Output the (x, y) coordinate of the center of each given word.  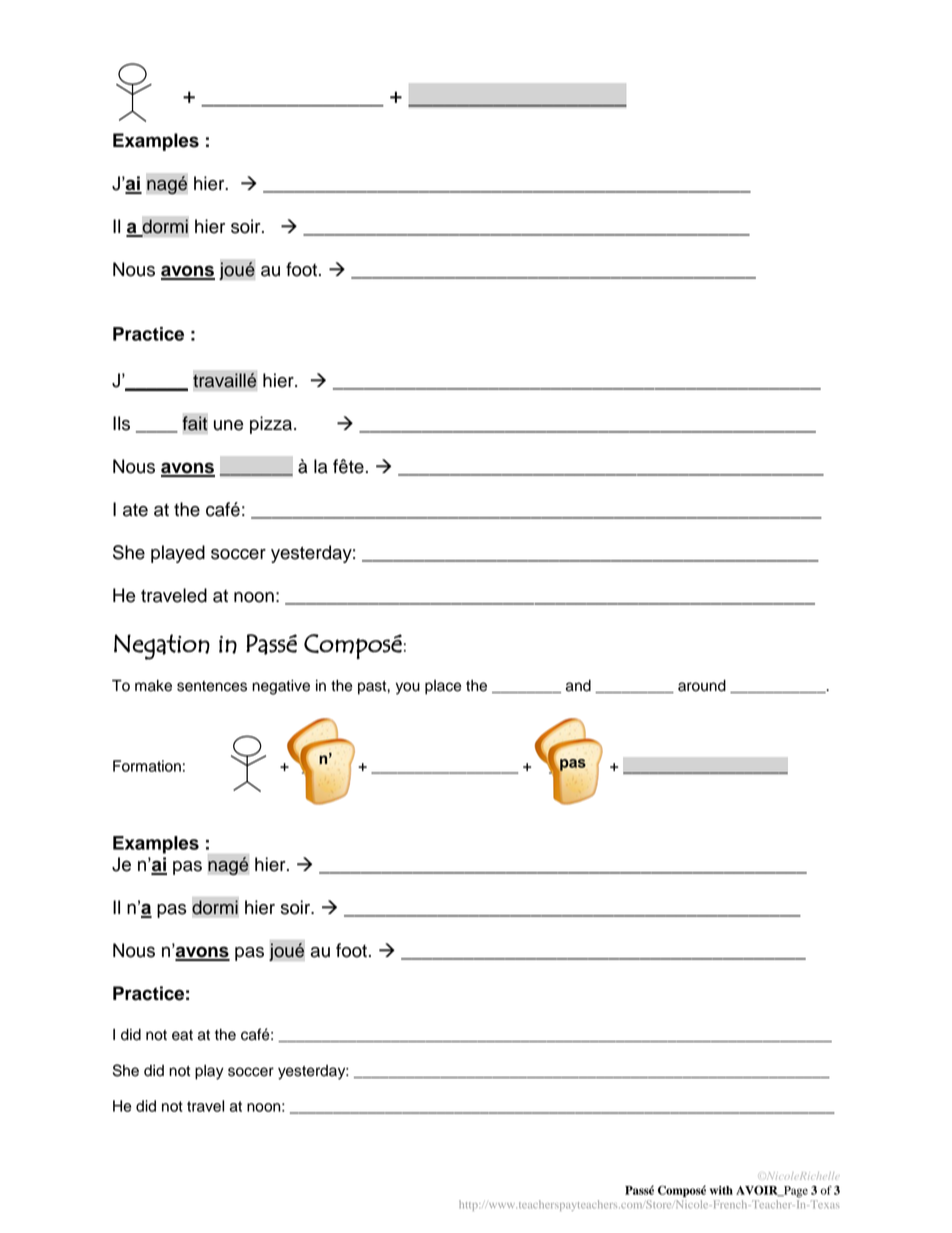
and (578, 686)
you (408, 688)
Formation (147, 766)
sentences (212, 686)
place (443, 687)
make (153, 686)
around (702, 686)
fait (195, 423)
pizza (271, 425)
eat (182, 1035)
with (721, 1190)
